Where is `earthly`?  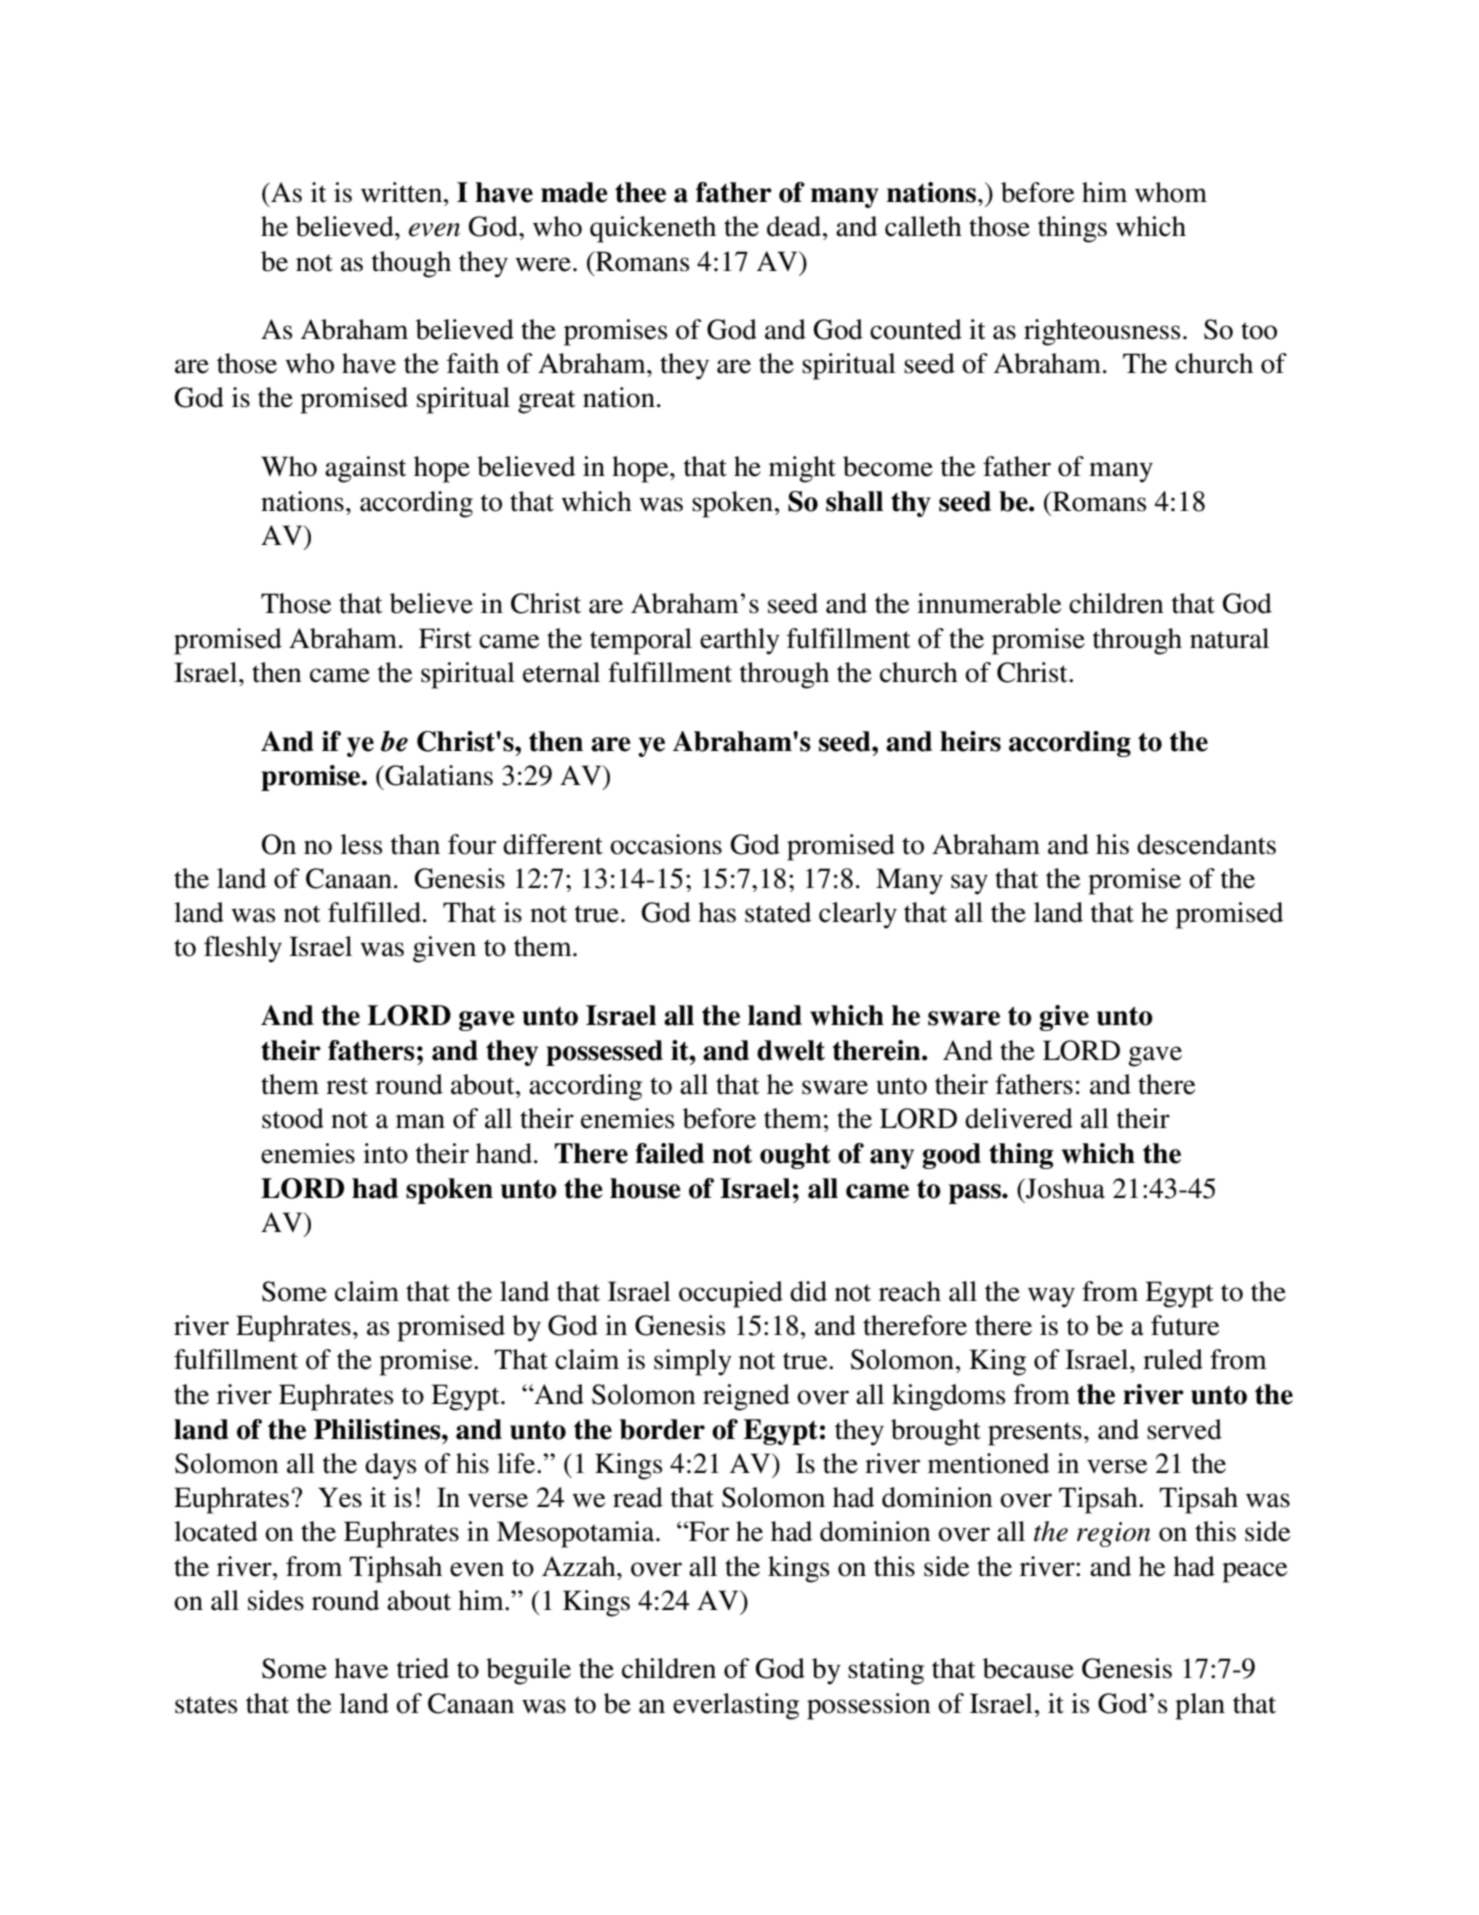 earthly is located at coordinates (740, 641).
